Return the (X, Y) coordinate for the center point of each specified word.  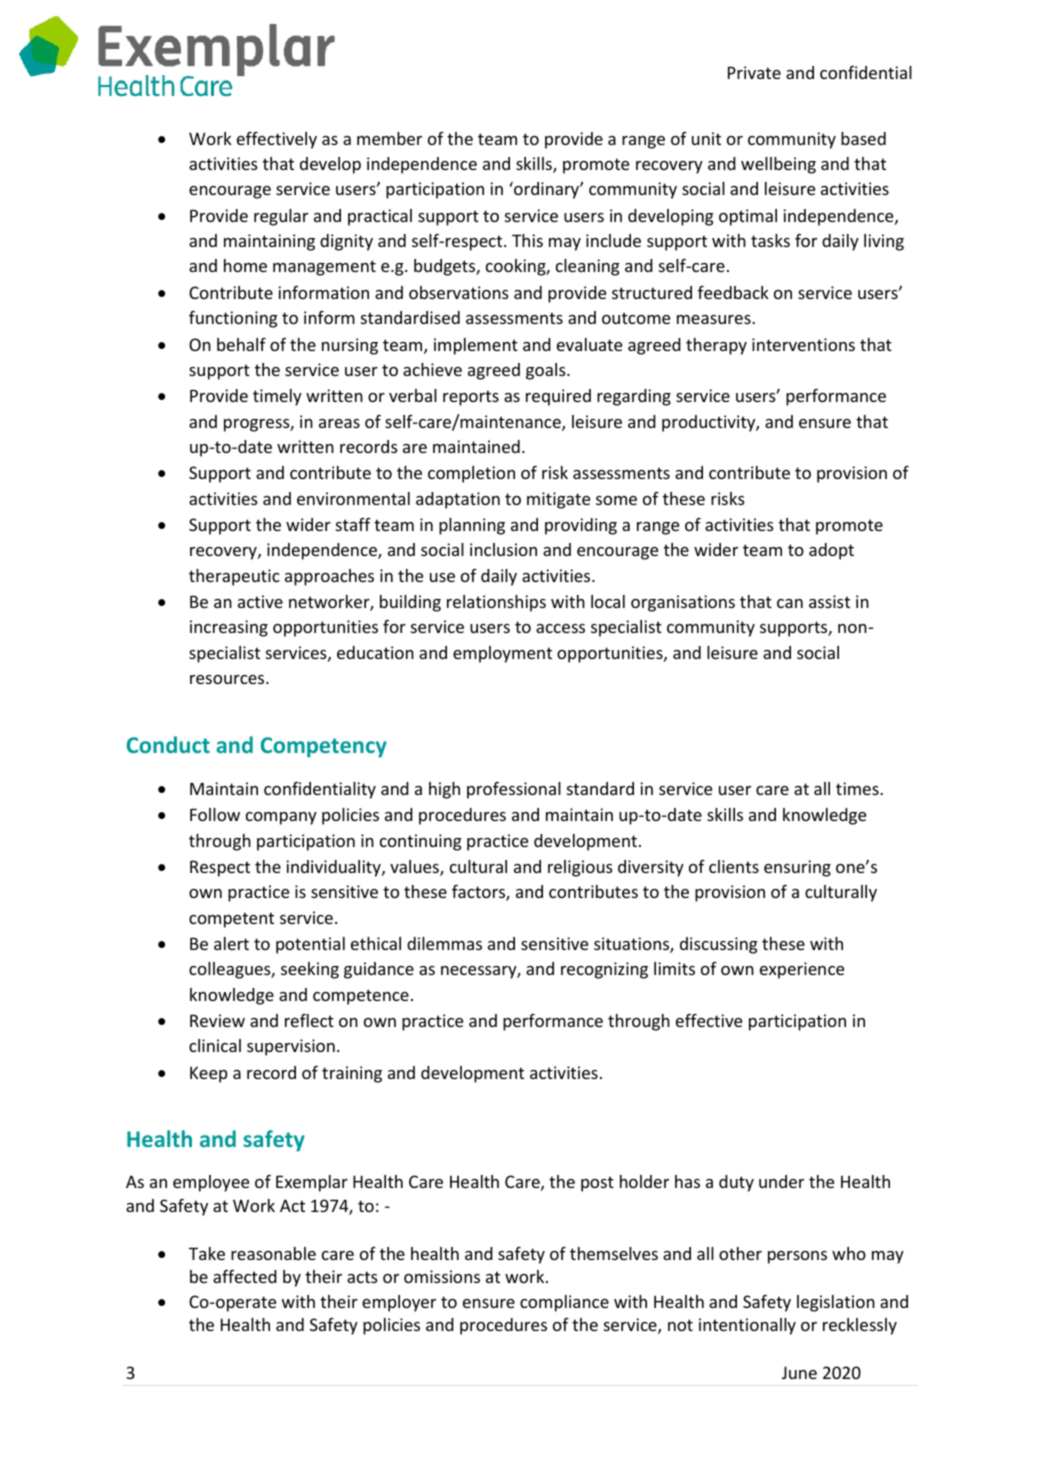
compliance (564, 1303)
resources (228, 679)
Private (754, 72)
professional (514, 790)
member (389, 138)
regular (281, 217)
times (858, 788)
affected (245, 1276)
